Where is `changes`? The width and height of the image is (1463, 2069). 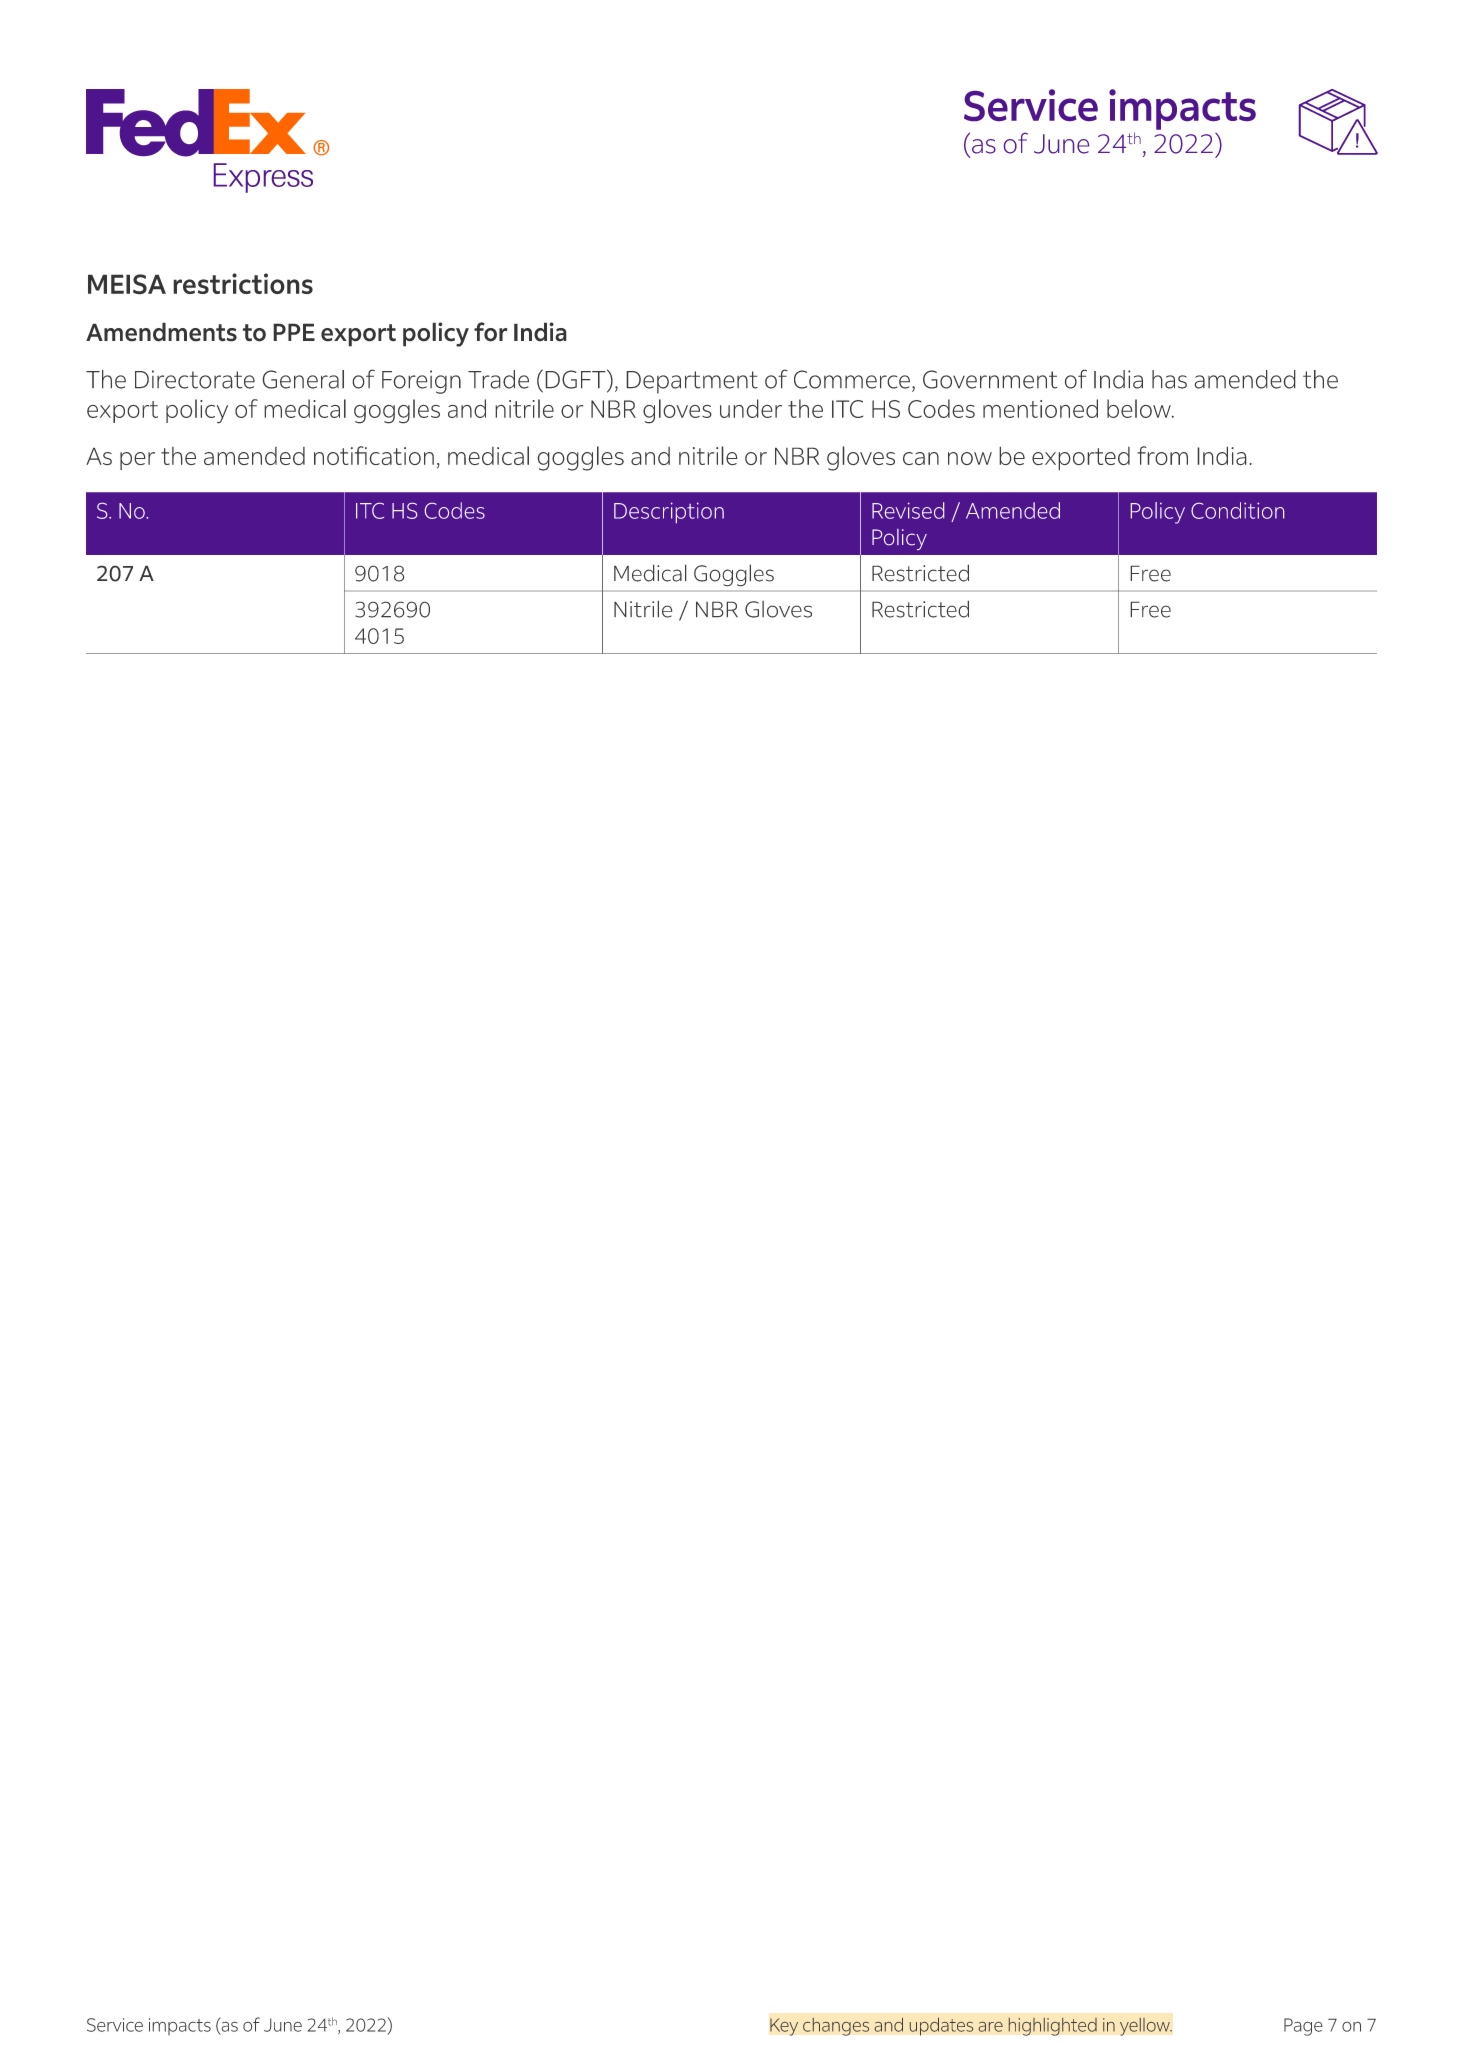
changes is located at coordinates (836, 2027).
